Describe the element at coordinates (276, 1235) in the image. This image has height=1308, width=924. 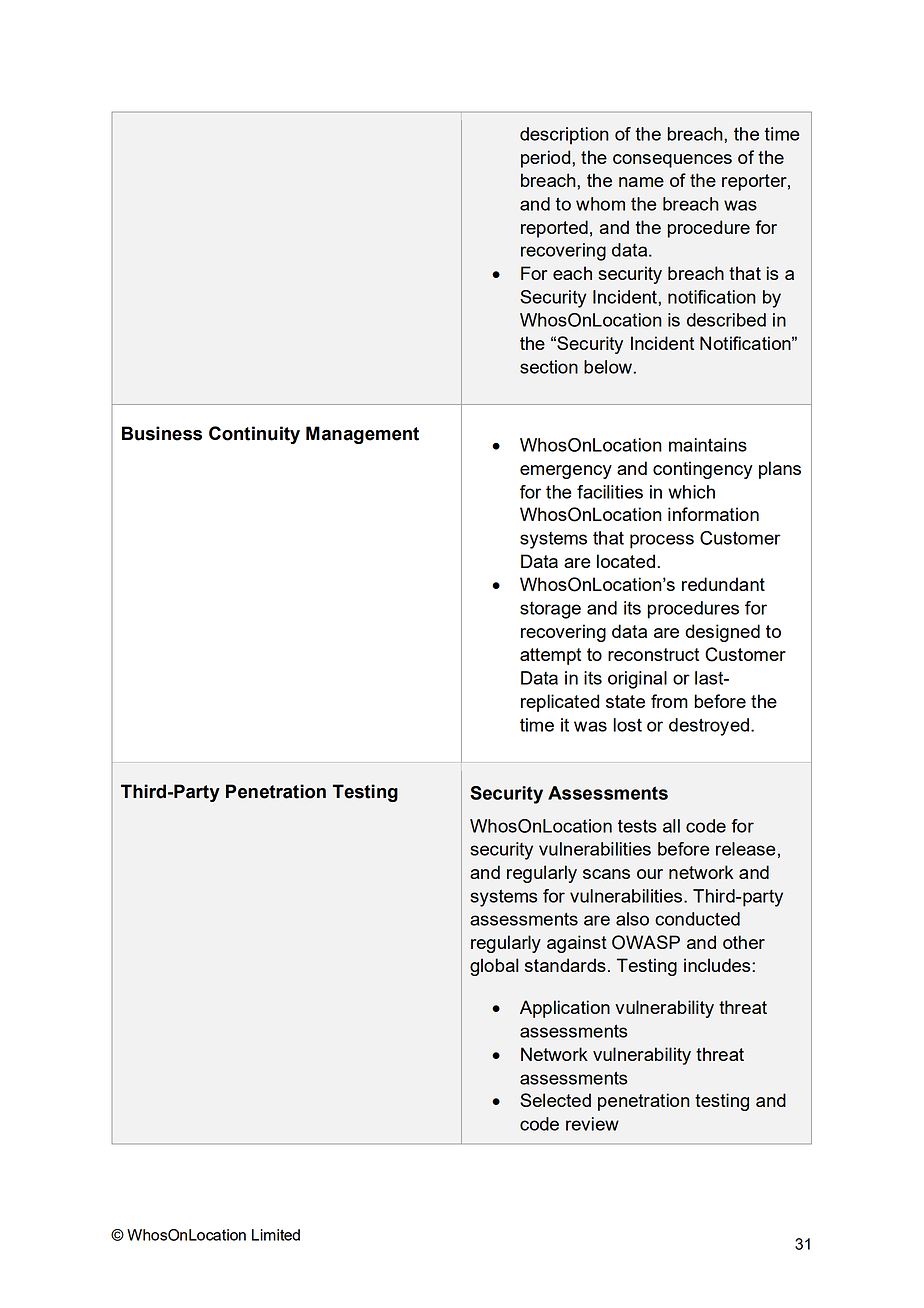
I see `Limited` at that location.
